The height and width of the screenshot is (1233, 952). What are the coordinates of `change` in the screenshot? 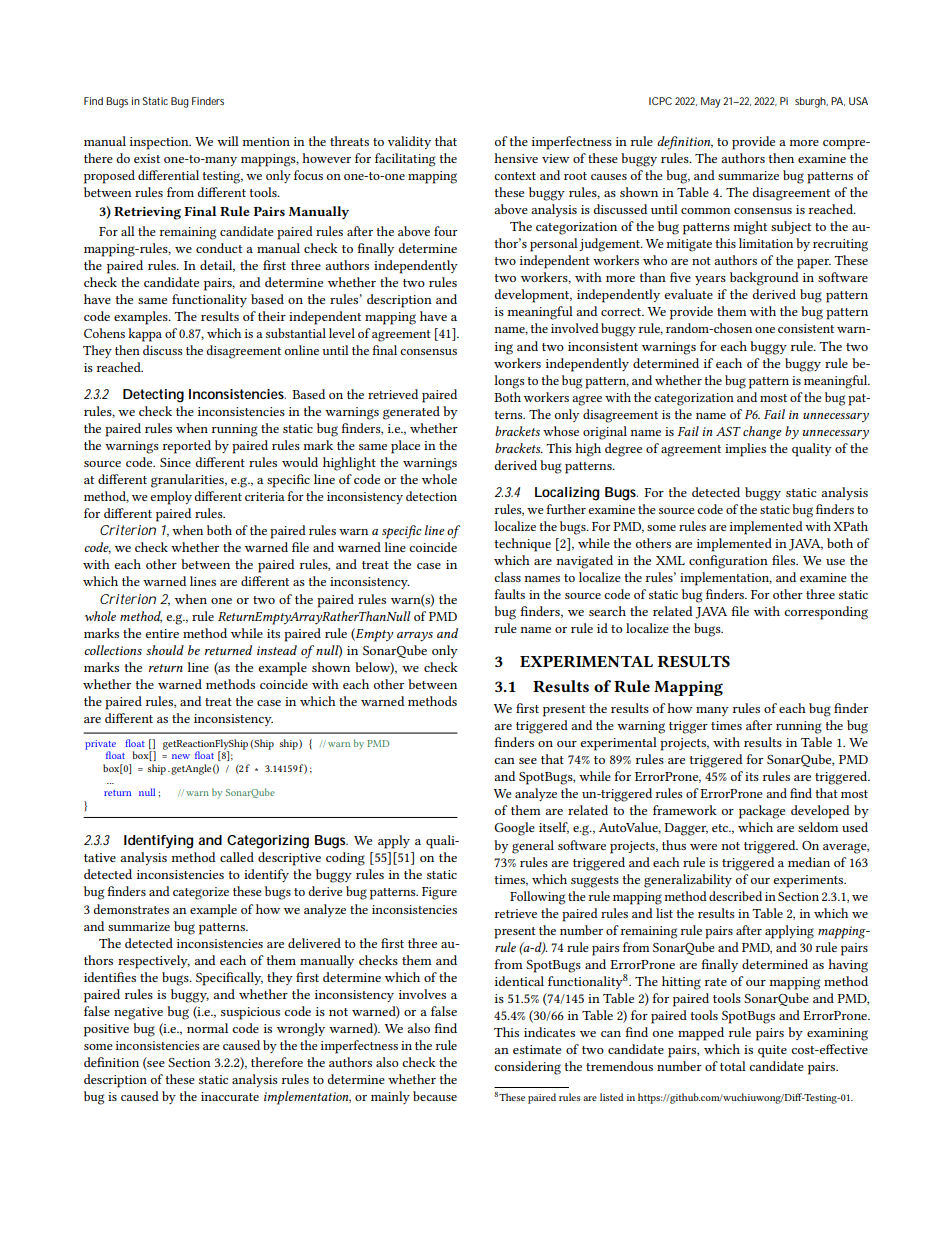 It's located at (762, 433).
